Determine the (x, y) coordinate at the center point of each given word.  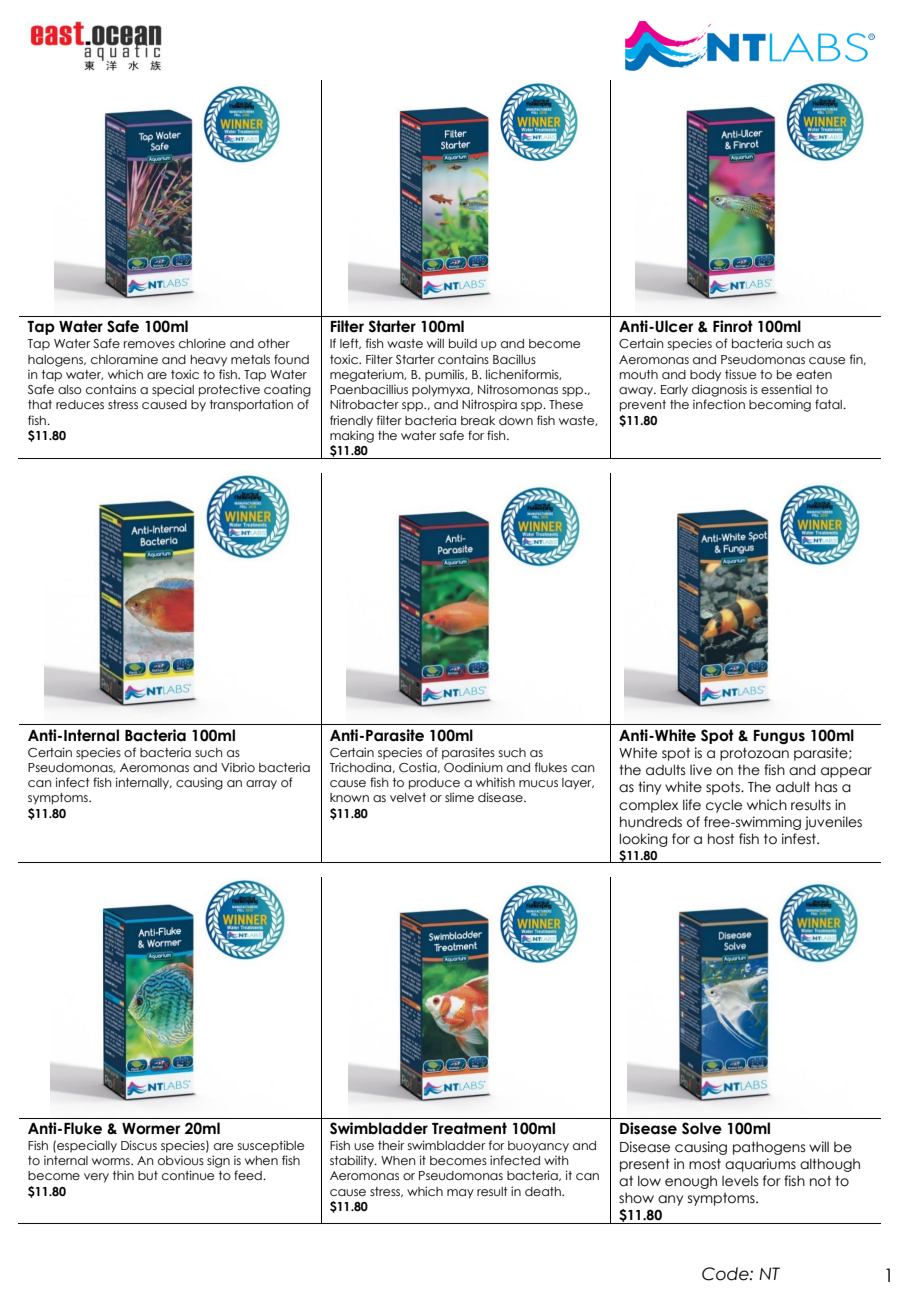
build (463, 343)
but (148, 1175)
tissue (740, 374)
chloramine (124, 359)
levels (740, 1181)
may (460, 1194)
